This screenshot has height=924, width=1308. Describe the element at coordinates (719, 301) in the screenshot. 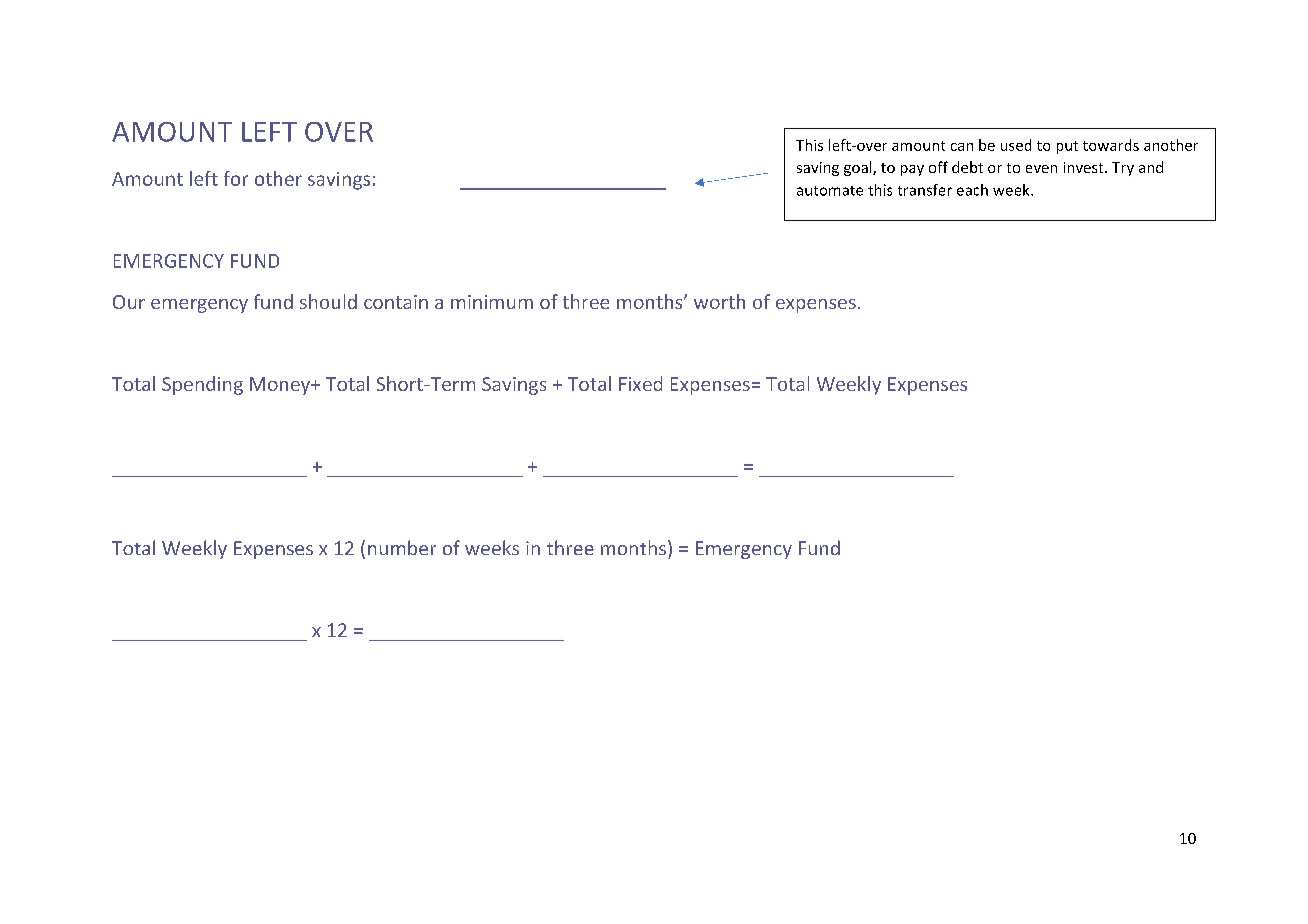

I see `worth` at that location.
